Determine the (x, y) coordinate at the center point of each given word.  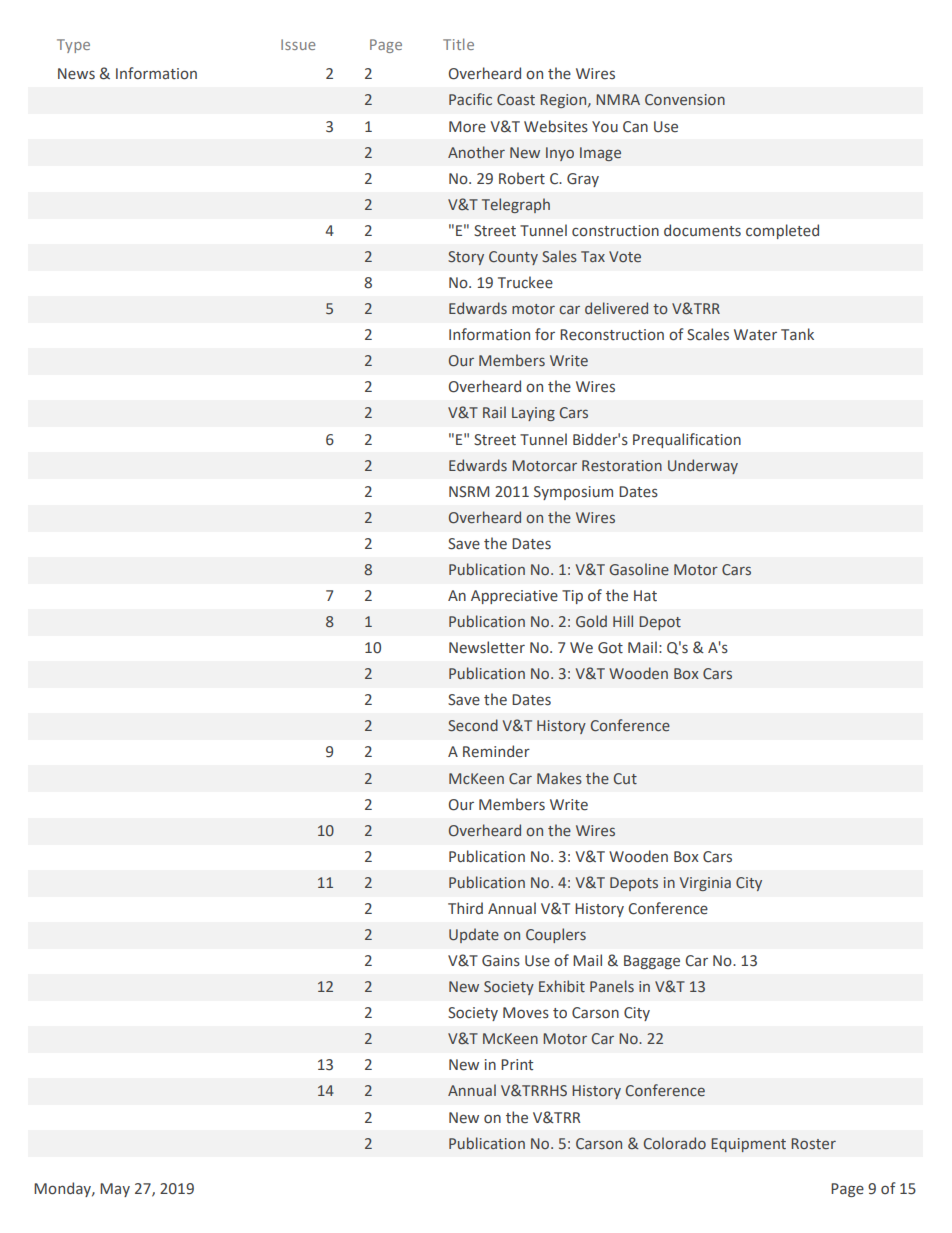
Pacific (470, 99)
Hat (645, 596)
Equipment (748, 1145)
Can (635, 127)
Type (73, 46)
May (115, 1190)
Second (473, 725)
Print (517, 1065)
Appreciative (514, 597)
